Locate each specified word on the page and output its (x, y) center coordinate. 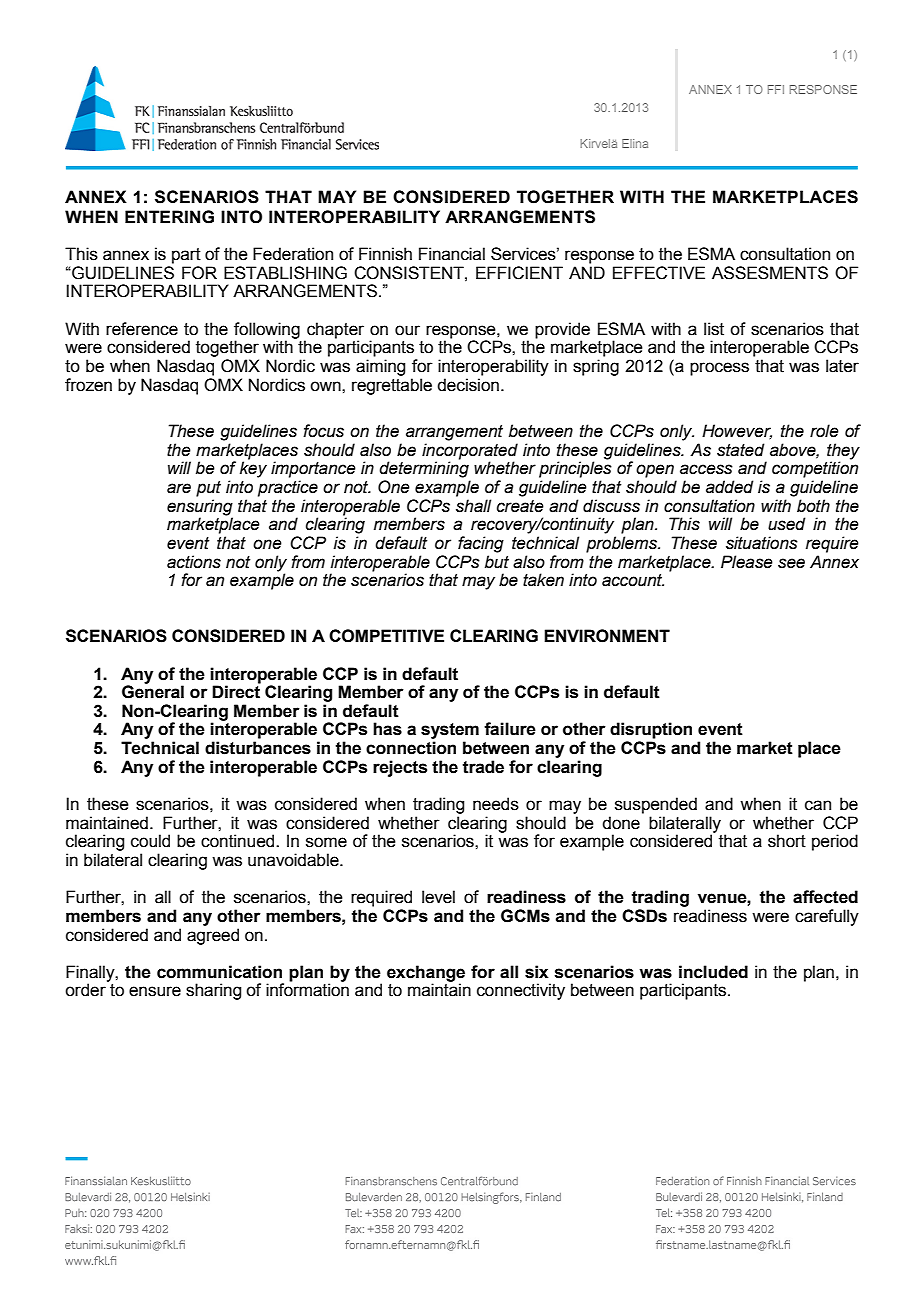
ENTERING (169, 217)
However (737, 431)
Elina (635, 143)
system (450, 732)
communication (219, 972)
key (253, 469)
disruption (651, 730)
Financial (452, 254)
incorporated (470, 452)
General (153, 691)
